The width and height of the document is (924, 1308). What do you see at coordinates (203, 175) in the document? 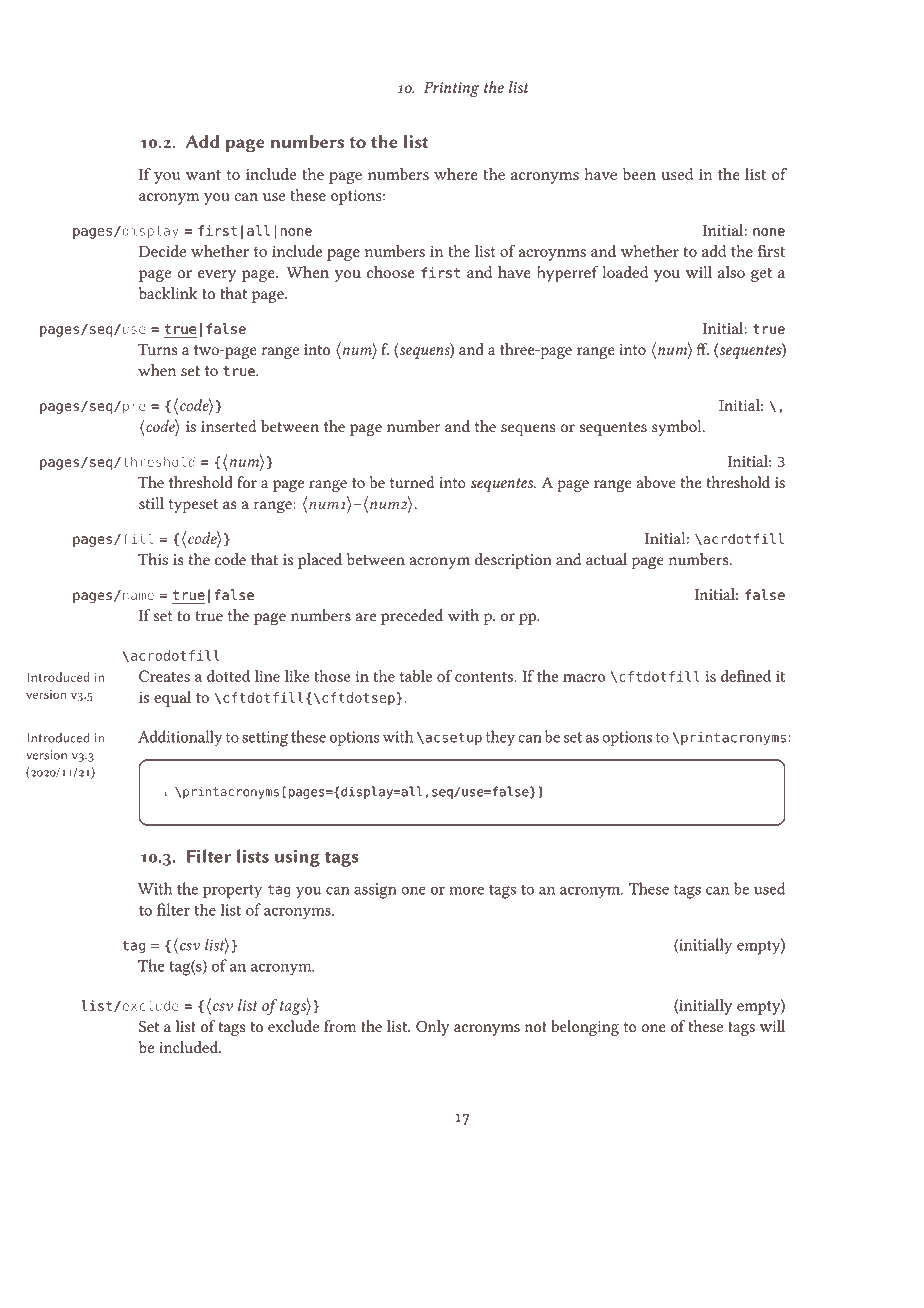
I see `want` at bounding box center [203, 175].
